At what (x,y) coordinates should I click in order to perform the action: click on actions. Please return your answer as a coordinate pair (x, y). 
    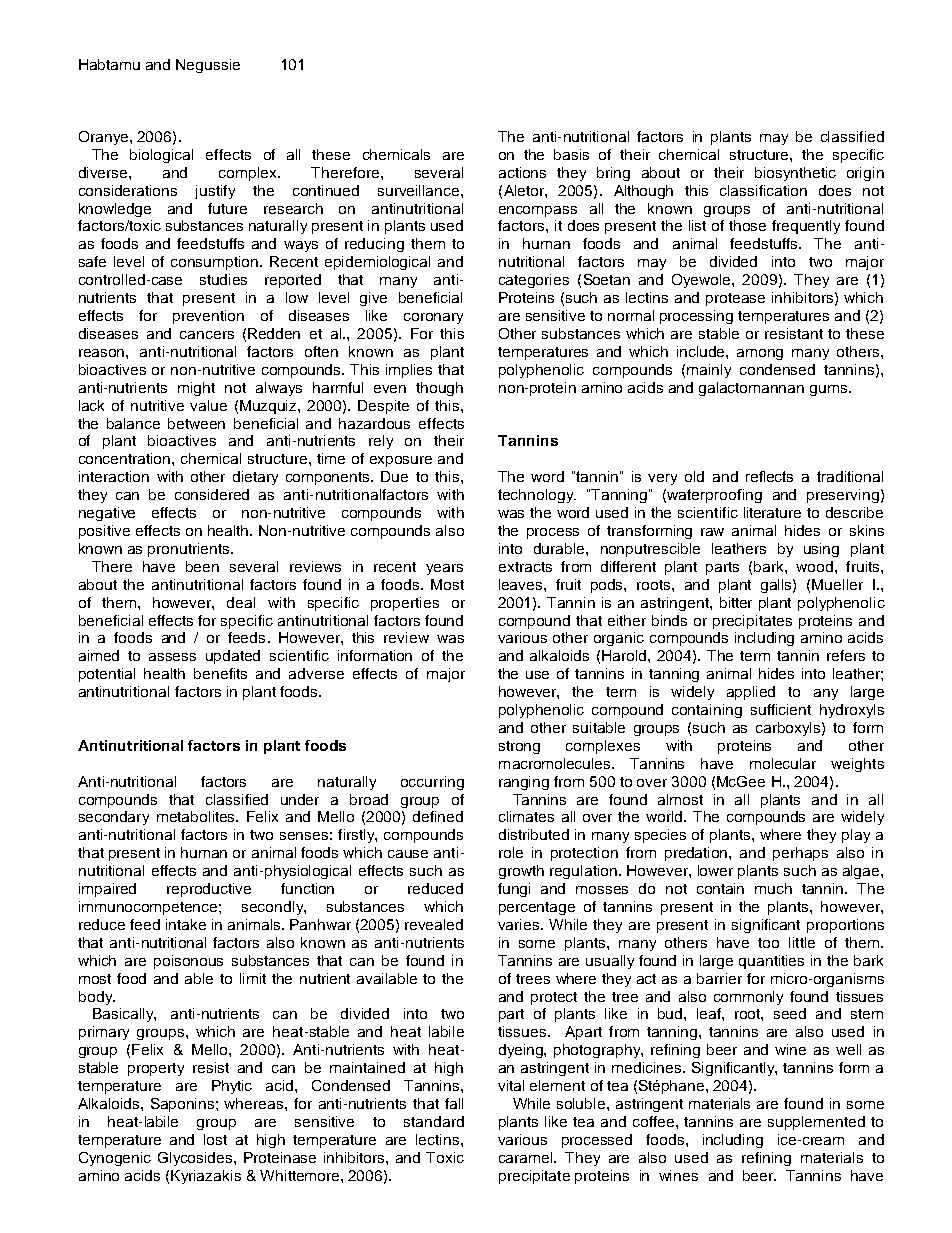
    Looking at the image, I should click on (522, 172).
